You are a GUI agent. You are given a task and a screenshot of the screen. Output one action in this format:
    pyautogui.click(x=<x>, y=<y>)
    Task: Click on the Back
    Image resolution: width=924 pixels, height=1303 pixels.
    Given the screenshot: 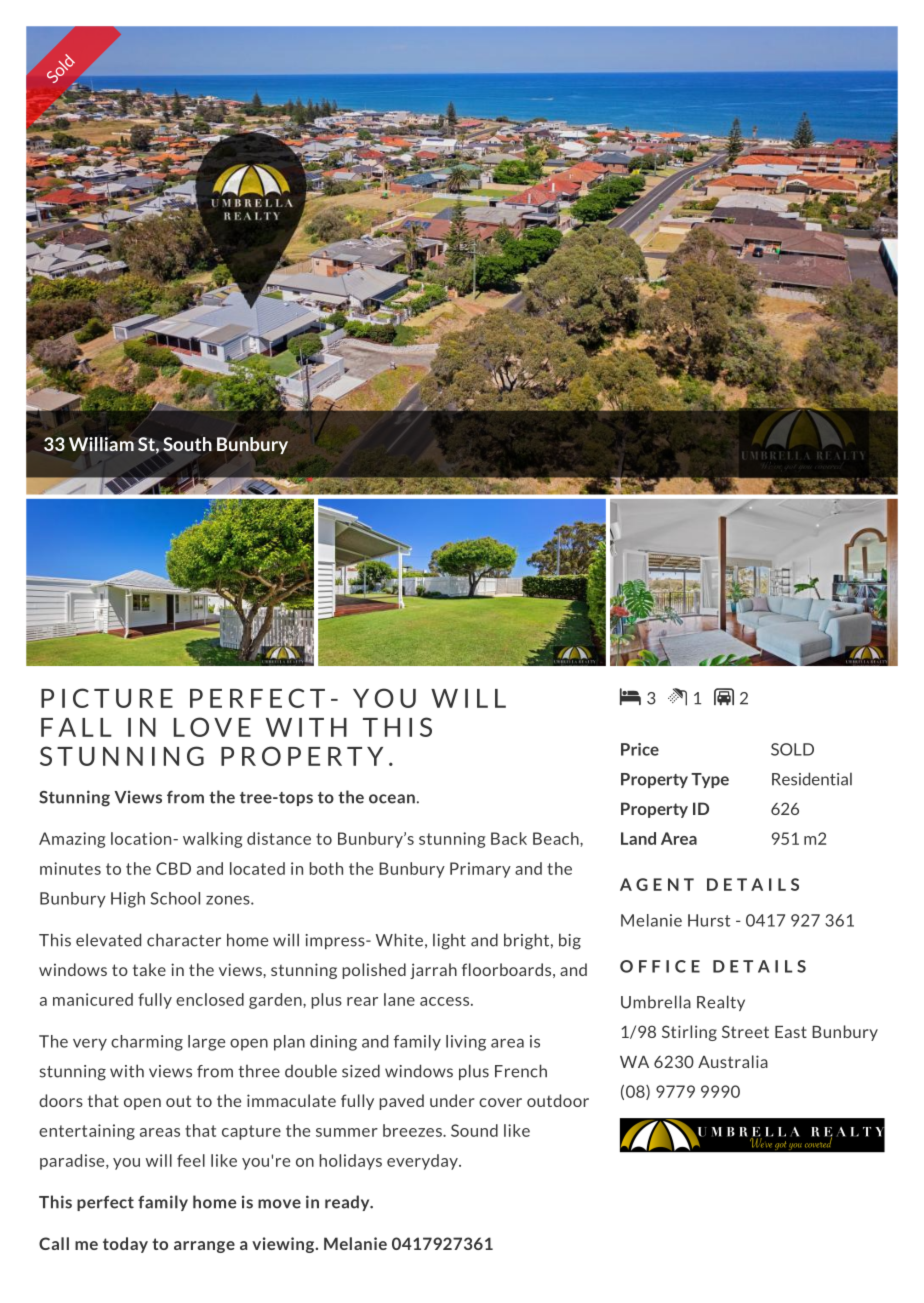 What is the action you would take?
    pyautogui.click(x=509, y=838)
